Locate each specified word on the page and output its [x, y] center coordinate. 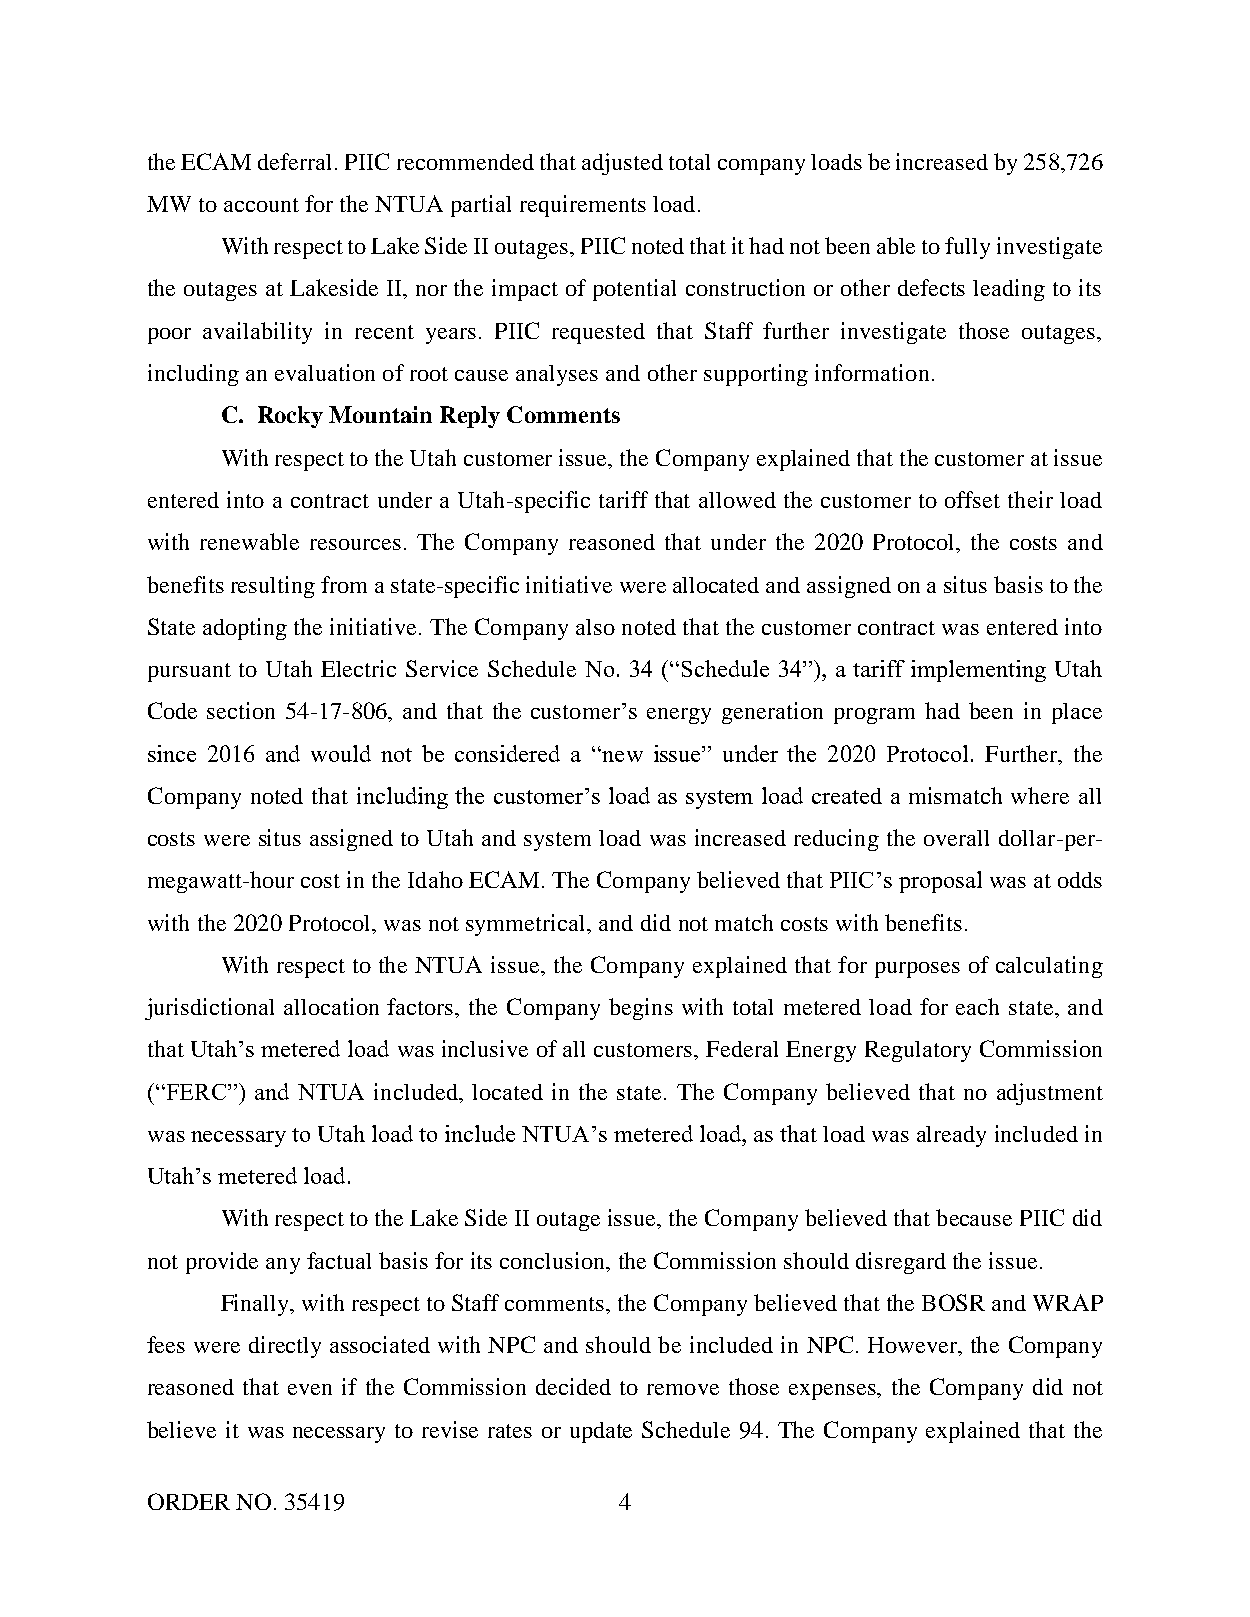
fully [967, 248]
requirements [583, 206]
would [341, 753]
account [261, 205]
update [601, 1432]
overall [956, 838]
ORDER [189, 1501]
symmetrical [527, 925]
